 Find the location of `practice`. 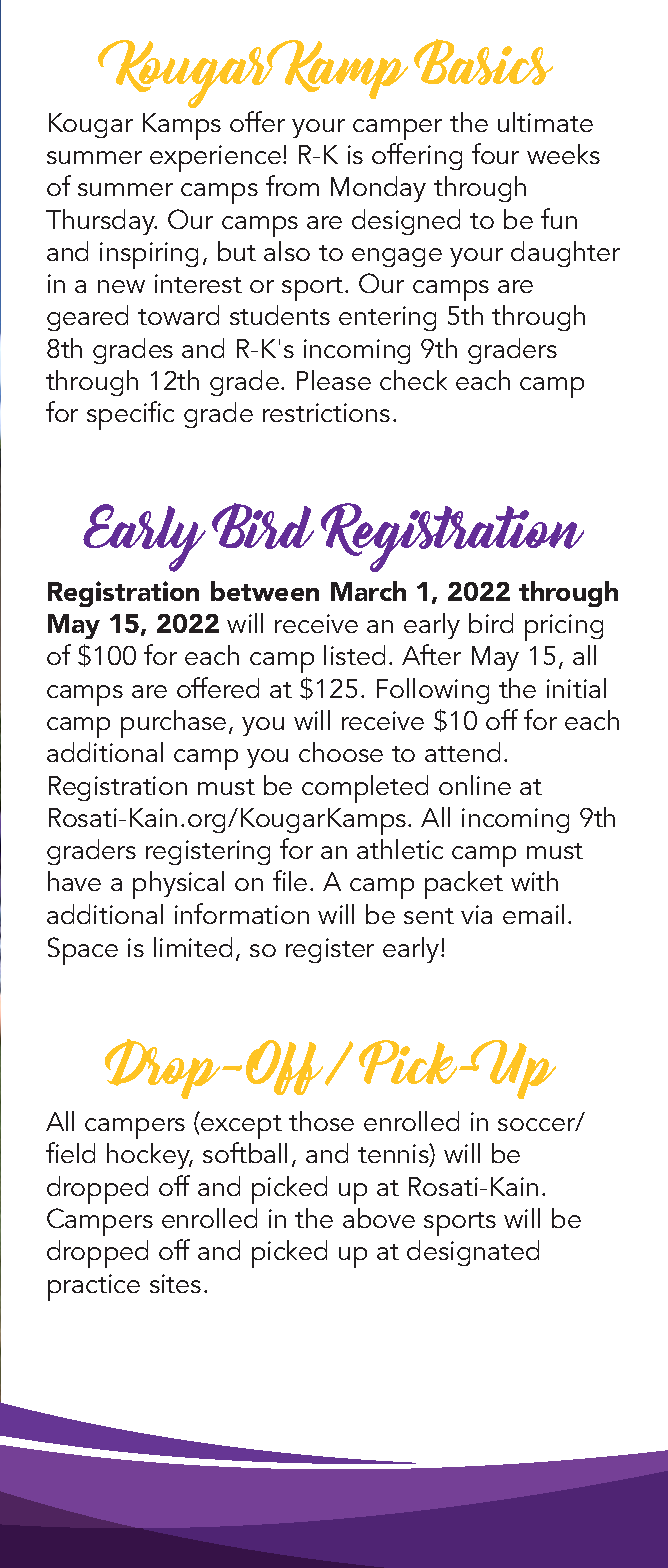

practice is located at coordinates (94, 1287).
